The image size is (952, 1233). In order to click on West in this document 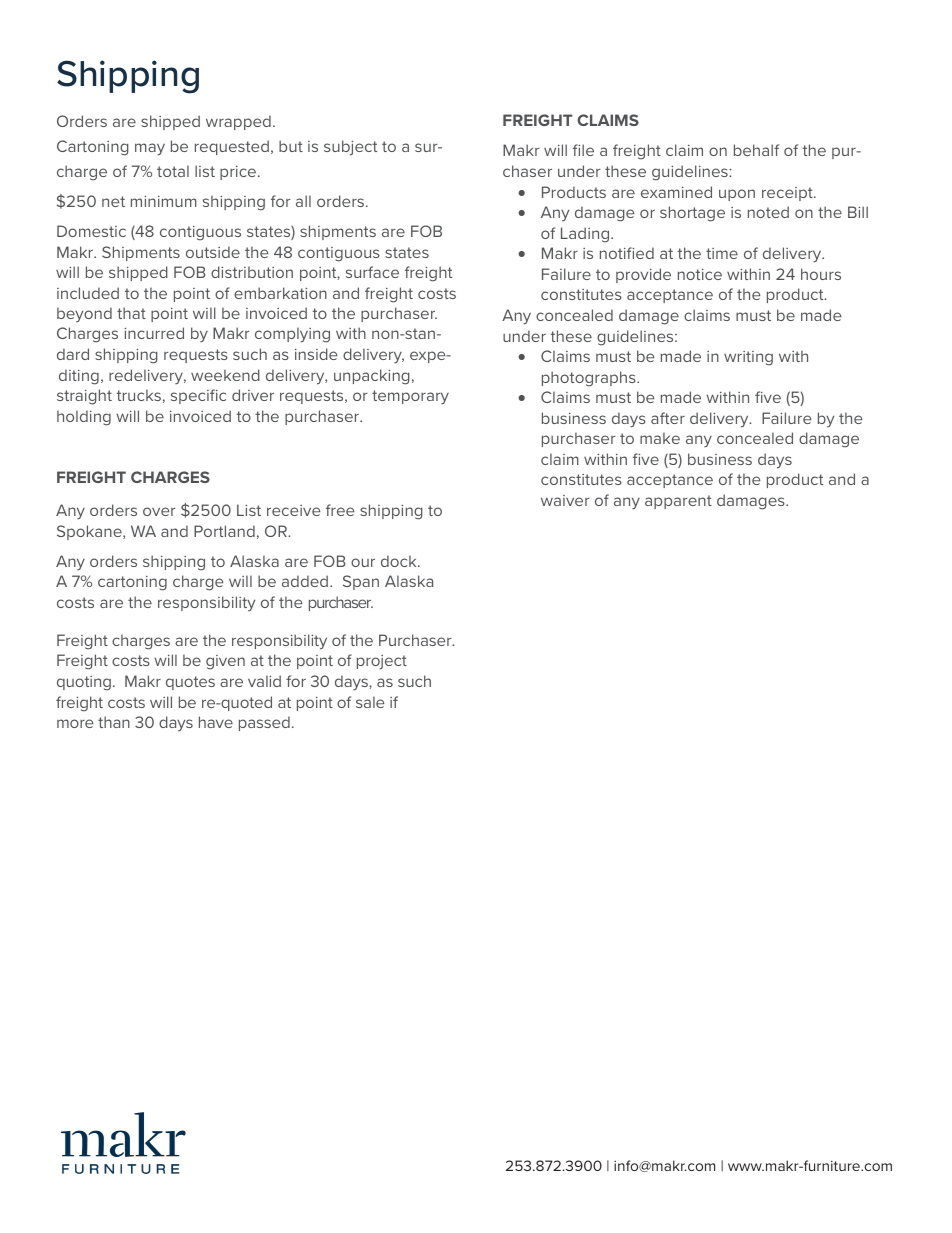, I will do `click(850, 419)`.
